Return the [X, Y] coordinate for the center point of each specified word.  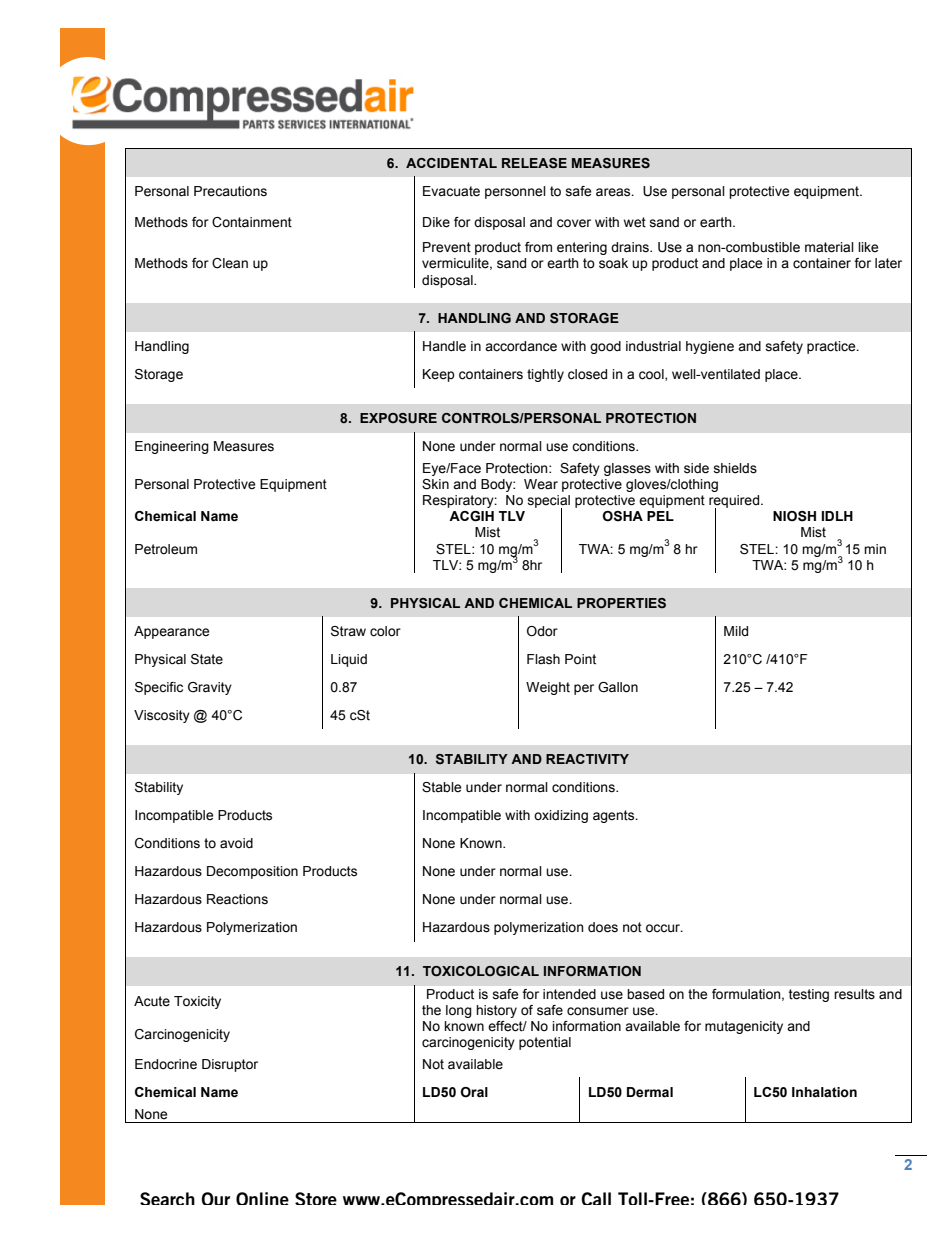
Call [596, 1198]
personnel [515, 192]
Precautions [230, 191]
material [829, 247]
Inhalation [824, 1092]
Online [262, 1198]
